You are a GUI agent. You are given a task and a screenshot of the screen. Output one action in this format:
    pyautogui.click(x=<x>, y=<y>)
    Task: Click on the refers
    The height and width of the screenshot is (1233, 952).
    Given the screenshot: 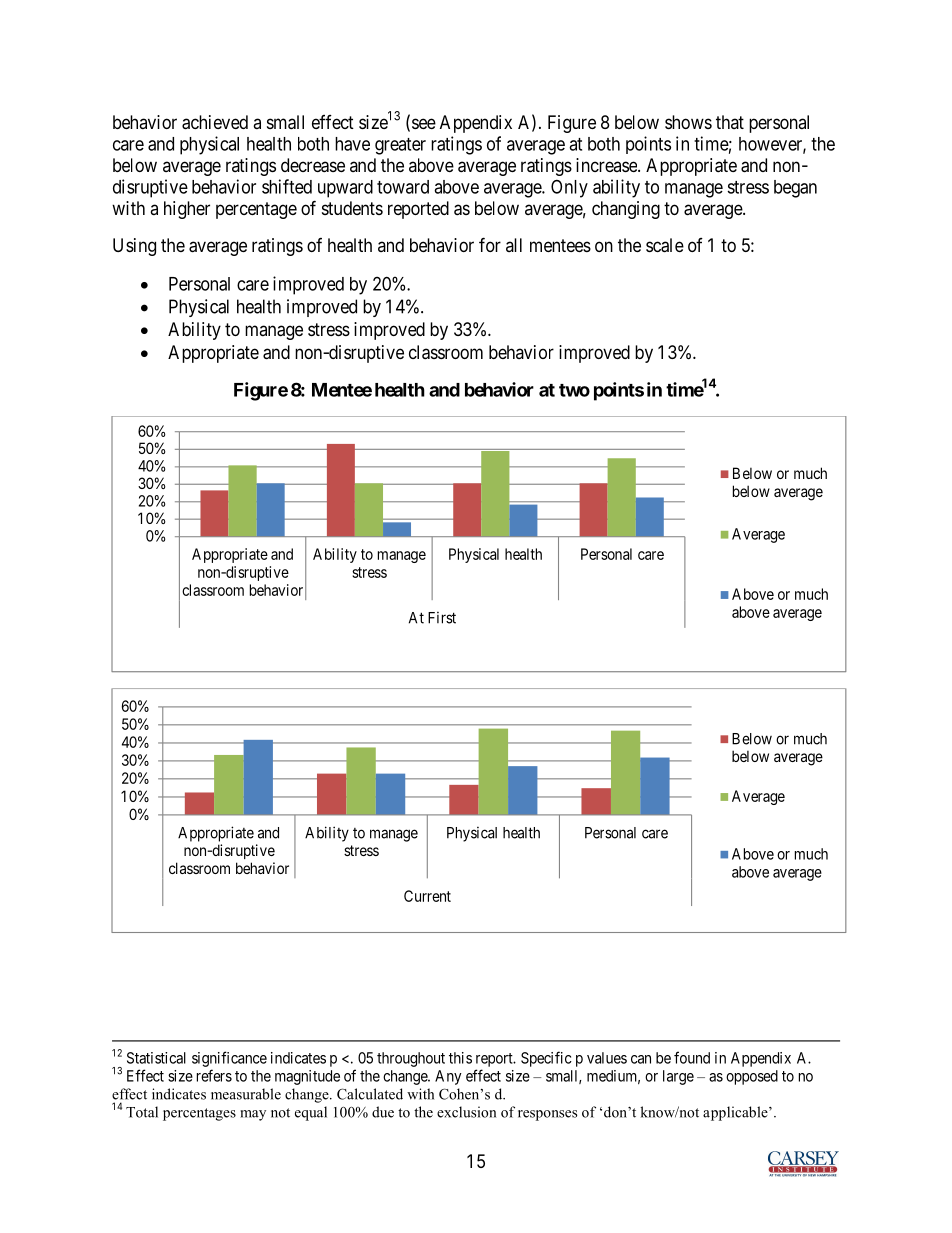 What is the action you would take?
    pyautogui.click(x=214, y=1075)
